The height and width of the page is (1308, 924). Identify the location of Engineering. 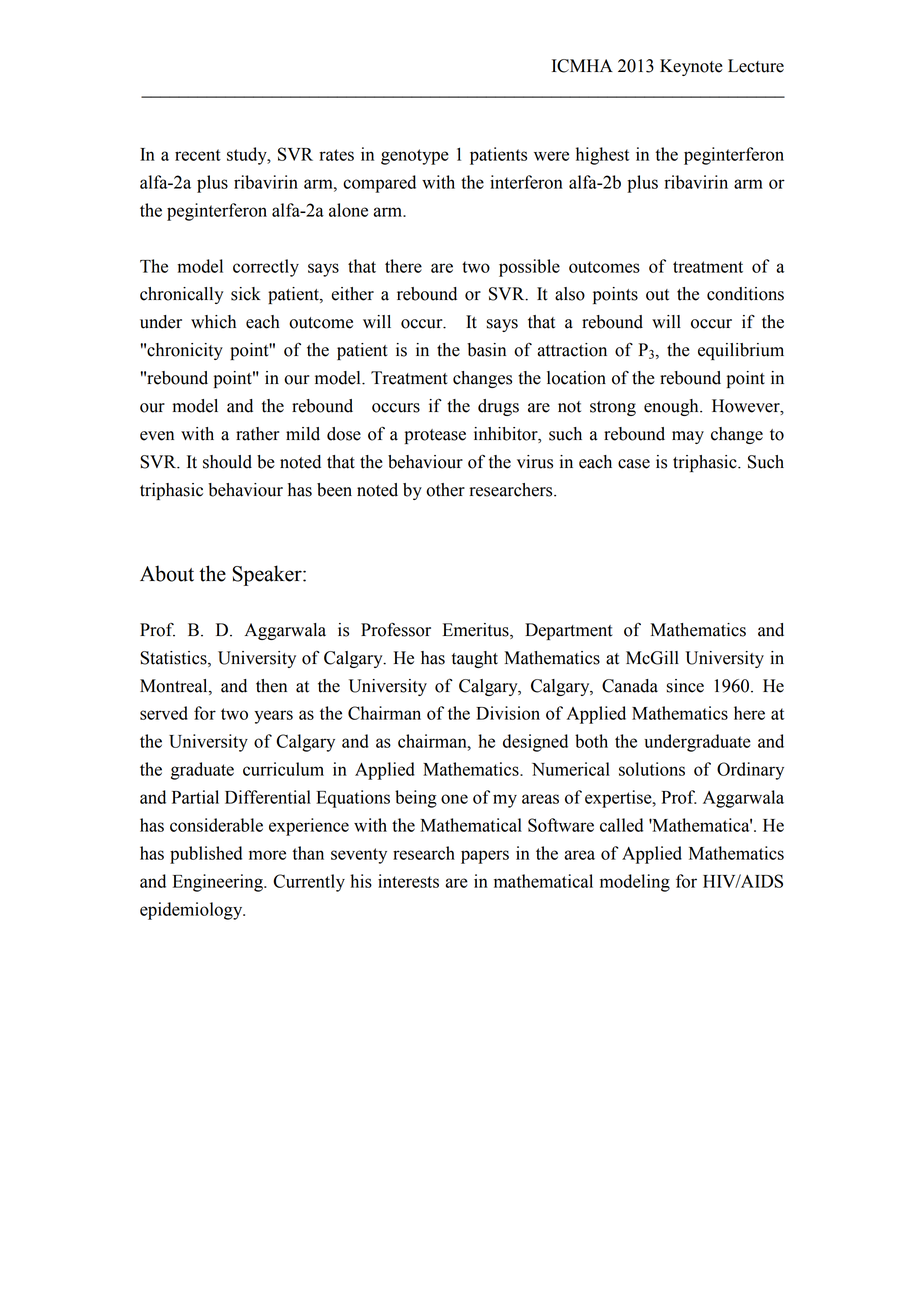
(219, 883).
